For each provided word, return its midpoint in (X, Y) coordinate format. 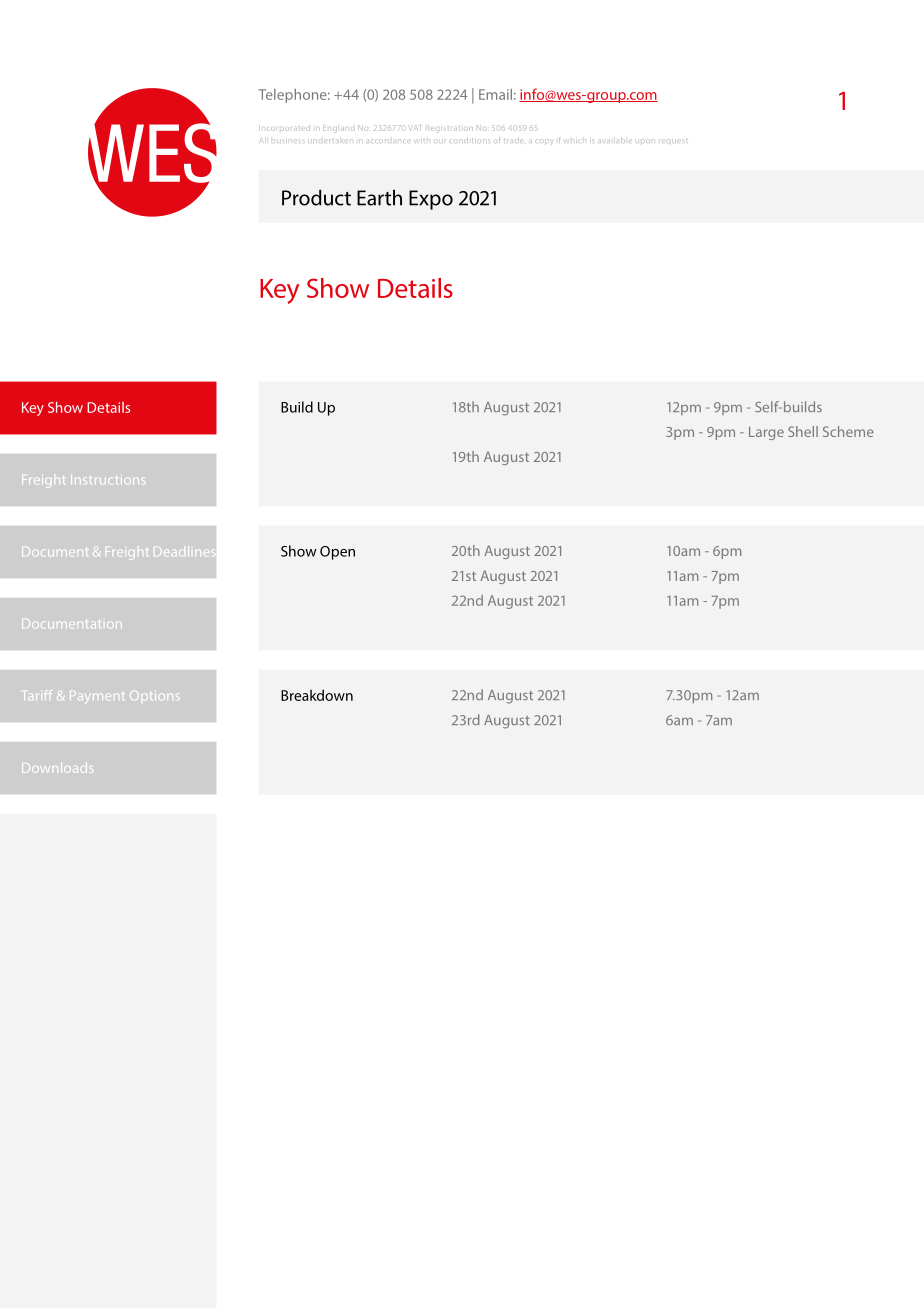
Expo (431, 200)
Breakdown (317, 695)
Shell (803, 431)
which (576, 141)
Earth (379, 198)
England (337, 128)
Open (337, 553)
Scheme (848, 431)
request (674, 141)
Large (766, 433)
